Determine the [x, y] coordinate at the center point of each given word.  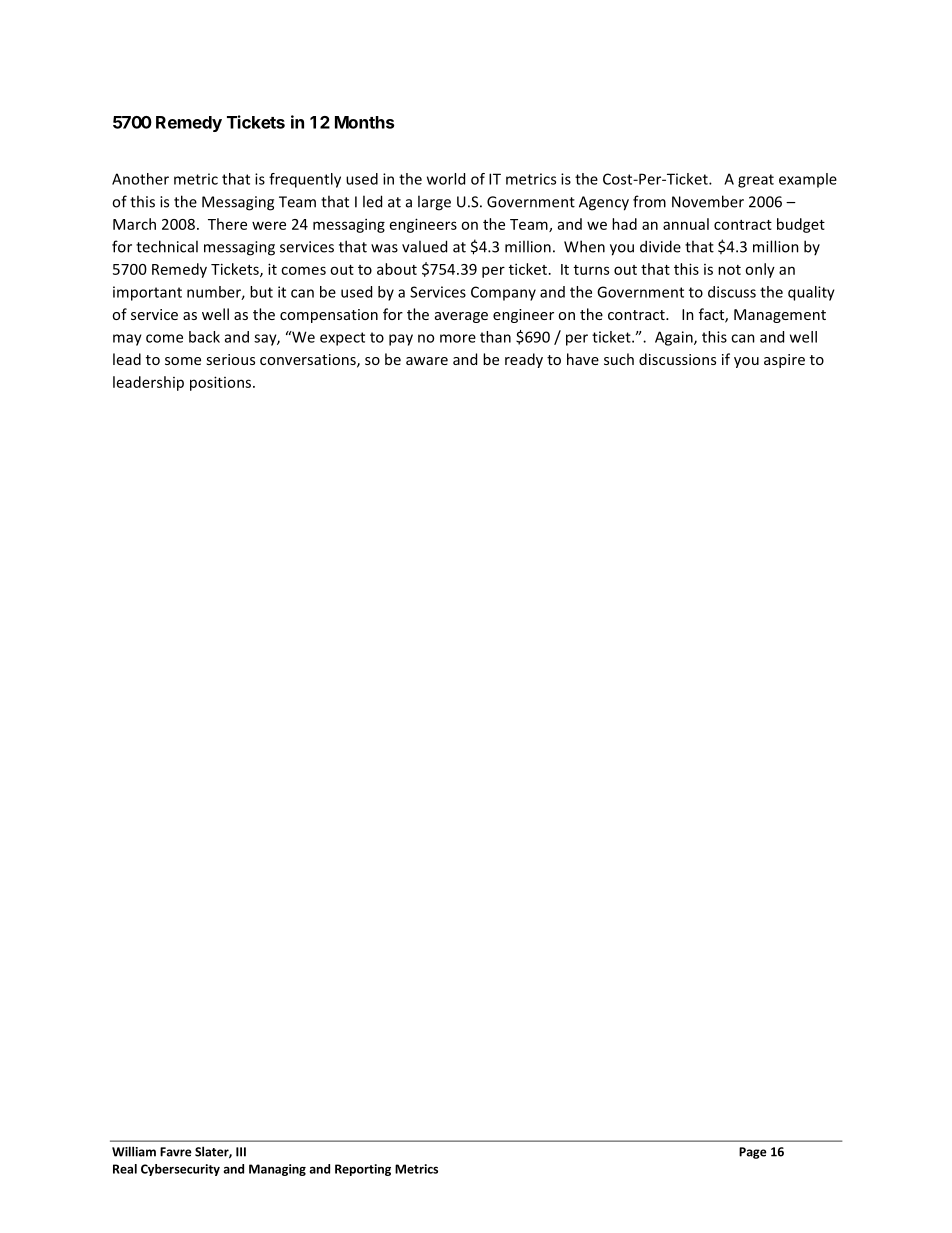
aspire [784, 361]
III [241, 1152]
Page [753, 1153]
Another [140, 179]
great [756, 181]
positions [222, 383]
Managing [277, 1170]
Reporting [363, 1170]
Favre [176, 1152]
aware [427, 361]
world [446, 179]
